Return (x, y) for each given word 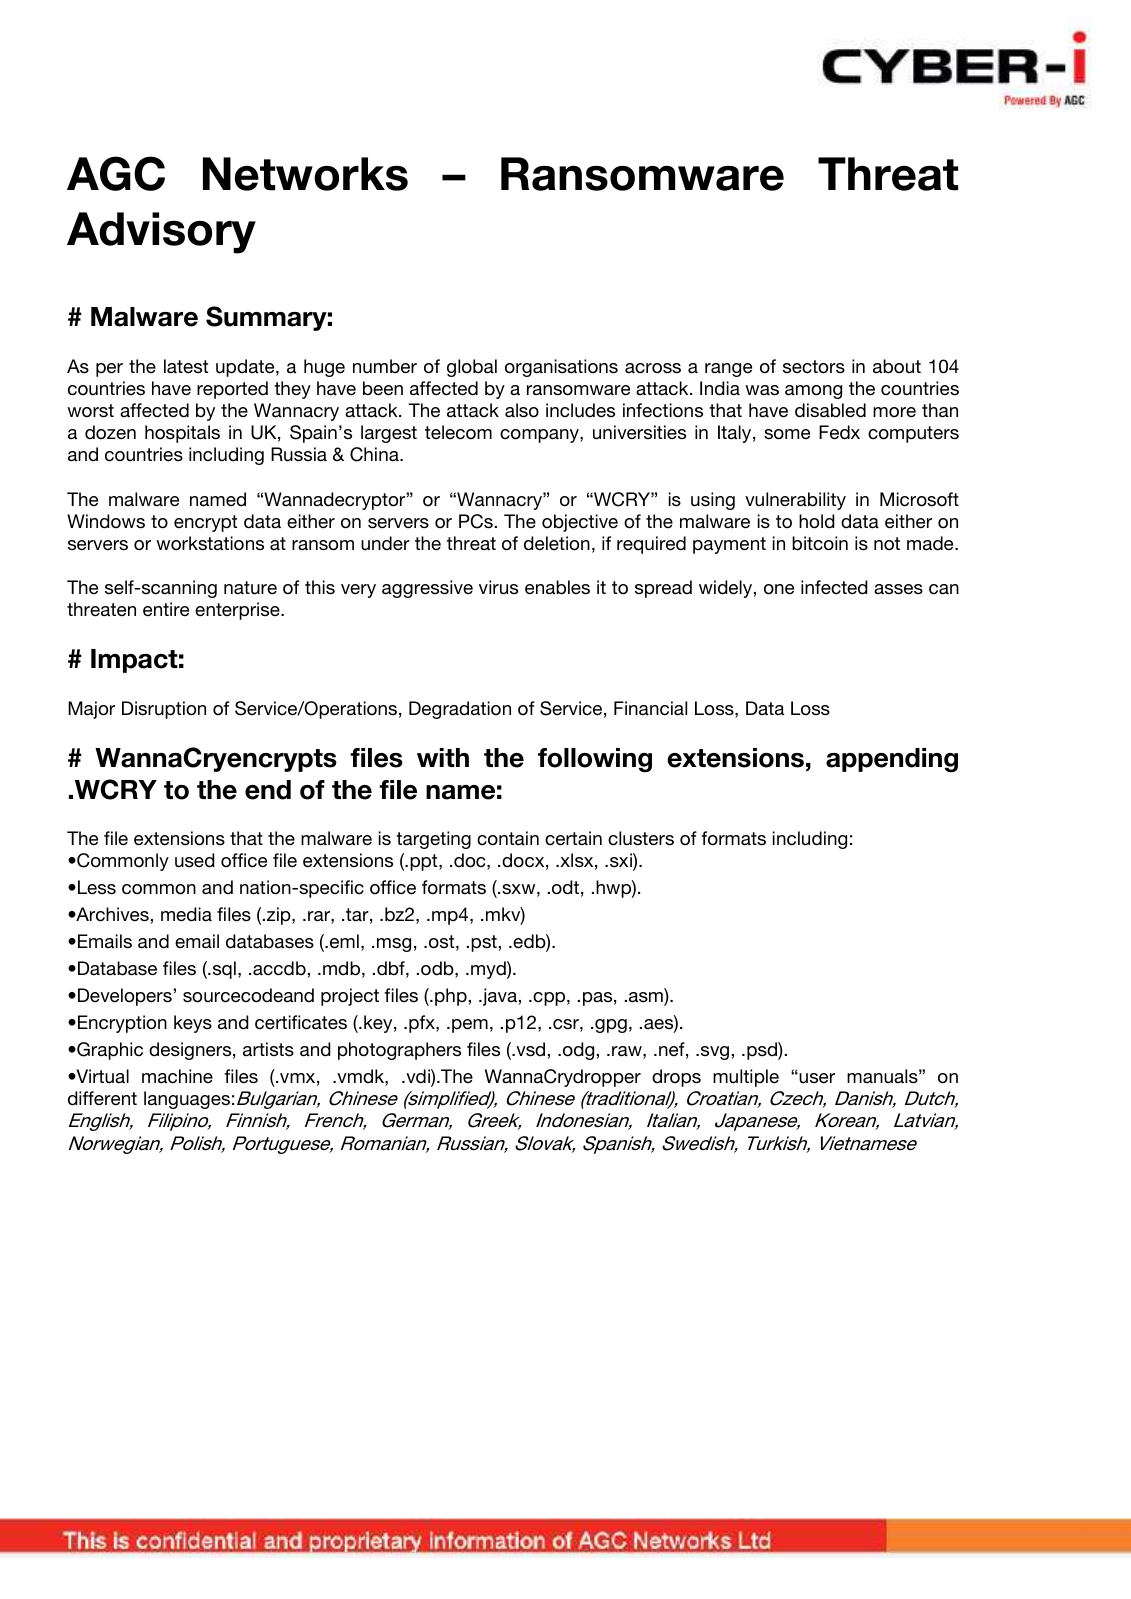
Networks (305, 174)
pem (470, 1026)
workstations (210, 543)
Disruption (164, 710)
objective (580, 523)
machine (177, 1076)
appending (892, 760)
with (443, 757)
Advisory (161, 233)
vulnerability (795, 501)
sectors (814, 367)
